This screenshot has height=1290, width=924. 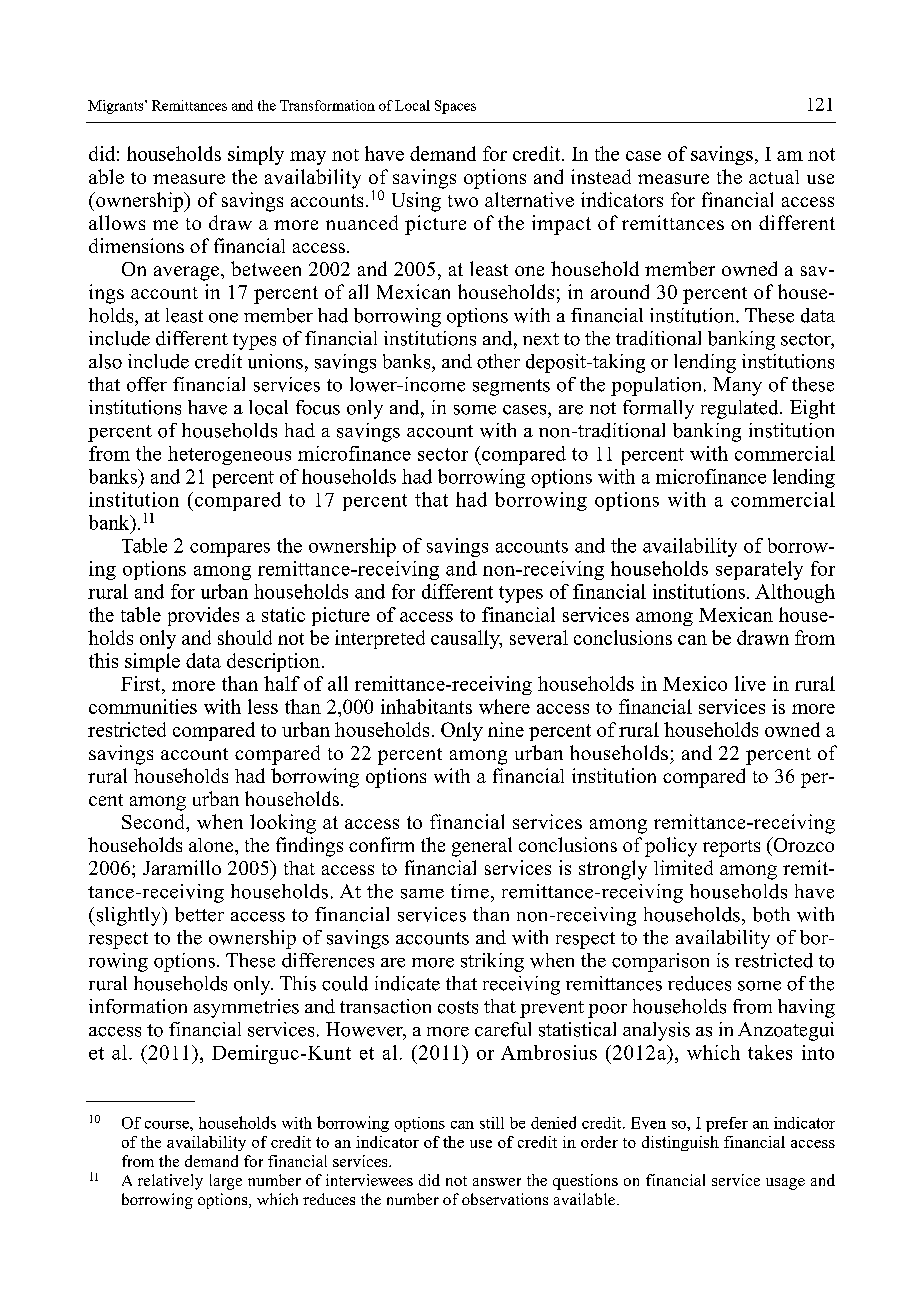 What do you see at coordinates (256, 155) in the screenshot?
I see `simply` at bounding box center [256, 155].
